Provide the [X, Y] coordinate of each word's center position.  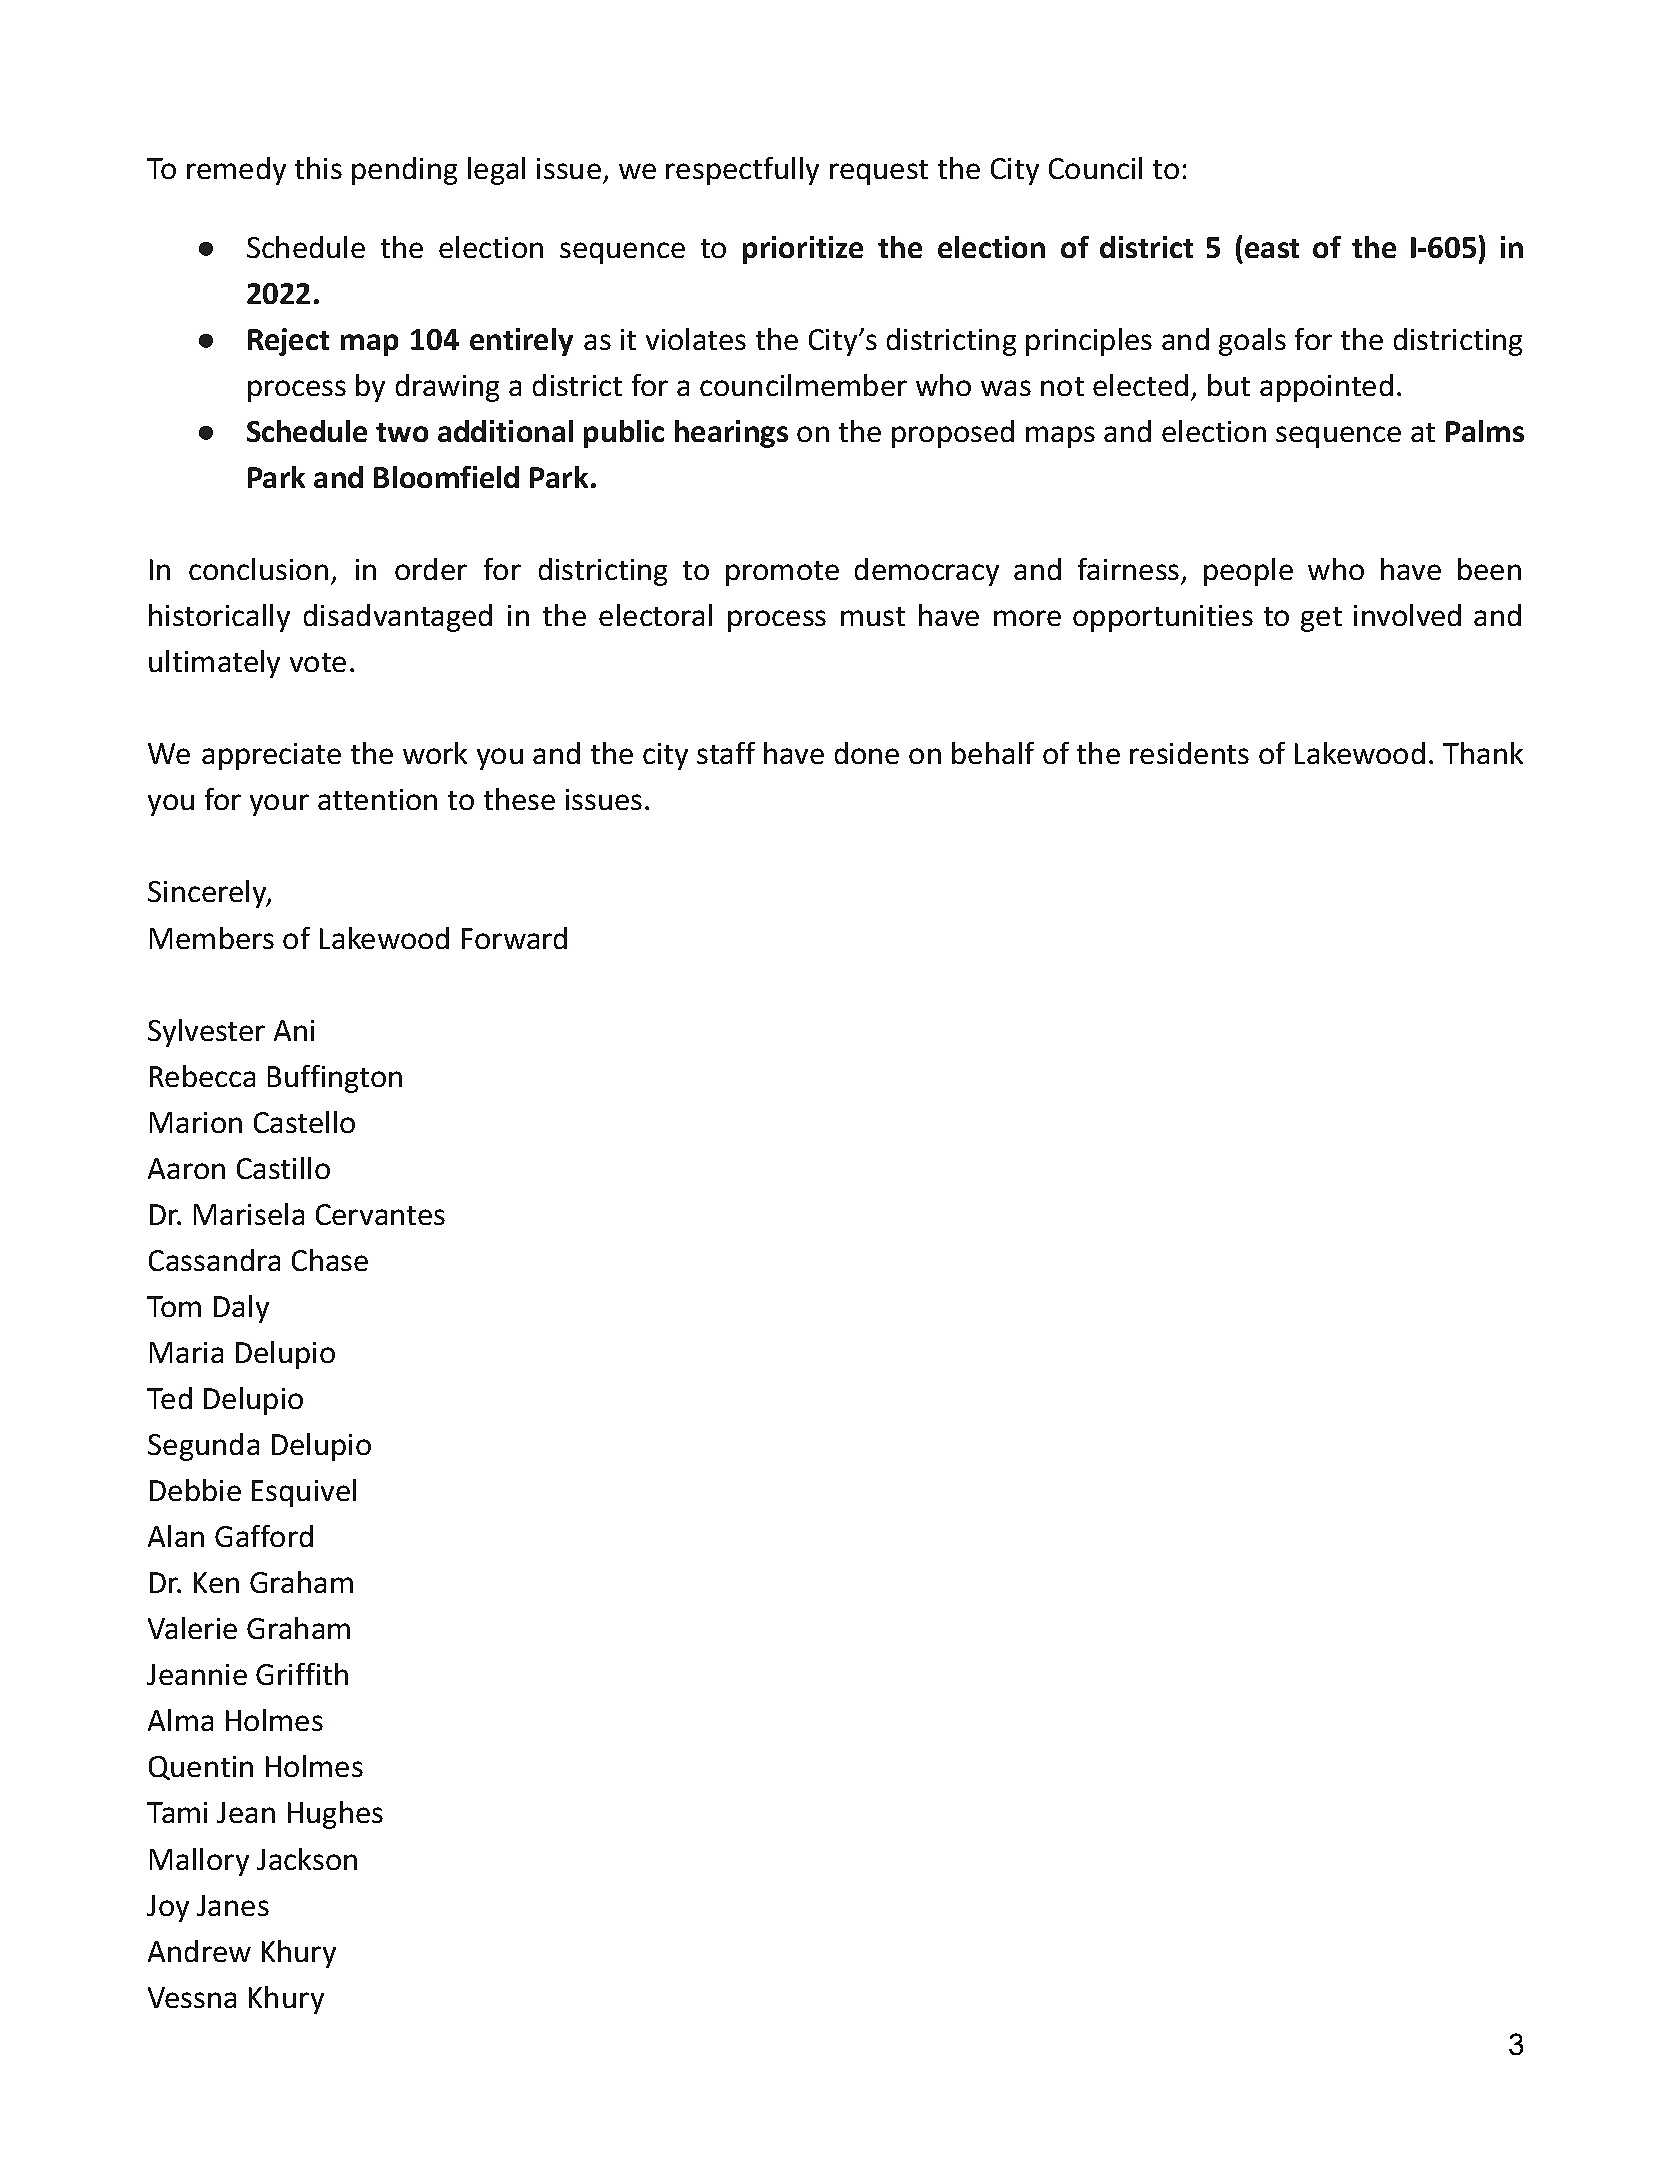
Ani [294, 1030]
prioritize [803, 250]
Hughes [335, 1815]
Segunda [203, 1447]
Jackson [307, 1859]
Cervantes [380, 1214]
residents [1189, 753]
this [318, 168]
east [1272, 248]
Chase [330, 1260]
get [1321, 619]
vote [318, 662]
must [873, 616]
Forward [514, 938]
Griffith [302, 1674]
